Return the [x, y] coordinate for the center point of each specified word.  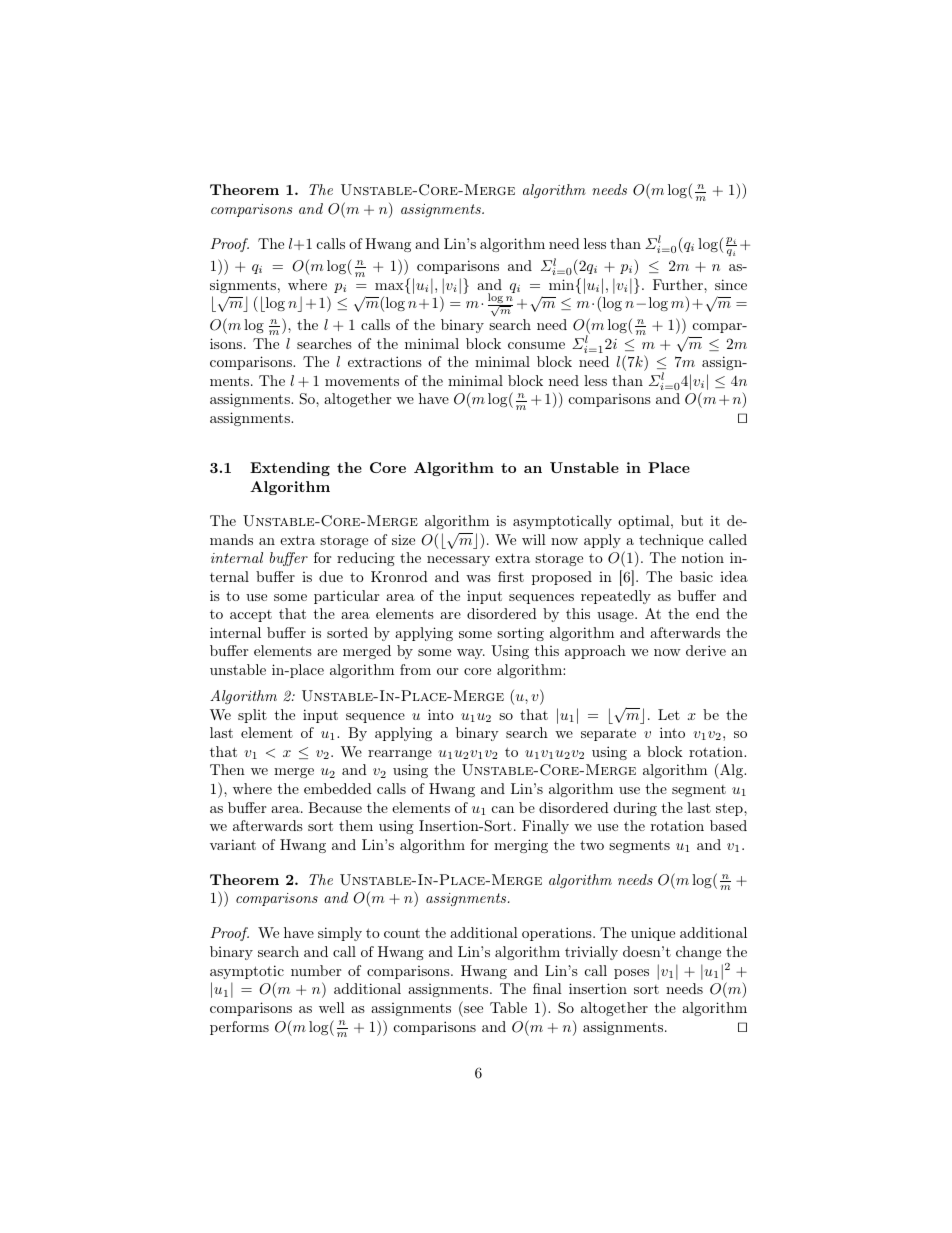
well [332, 1007]
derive [706, 650]
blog [273, 304]
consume [536, 345]
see [473, 1009]
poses [631, 974]
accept [251, 616]
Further [679, 284]
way [471, 654]
